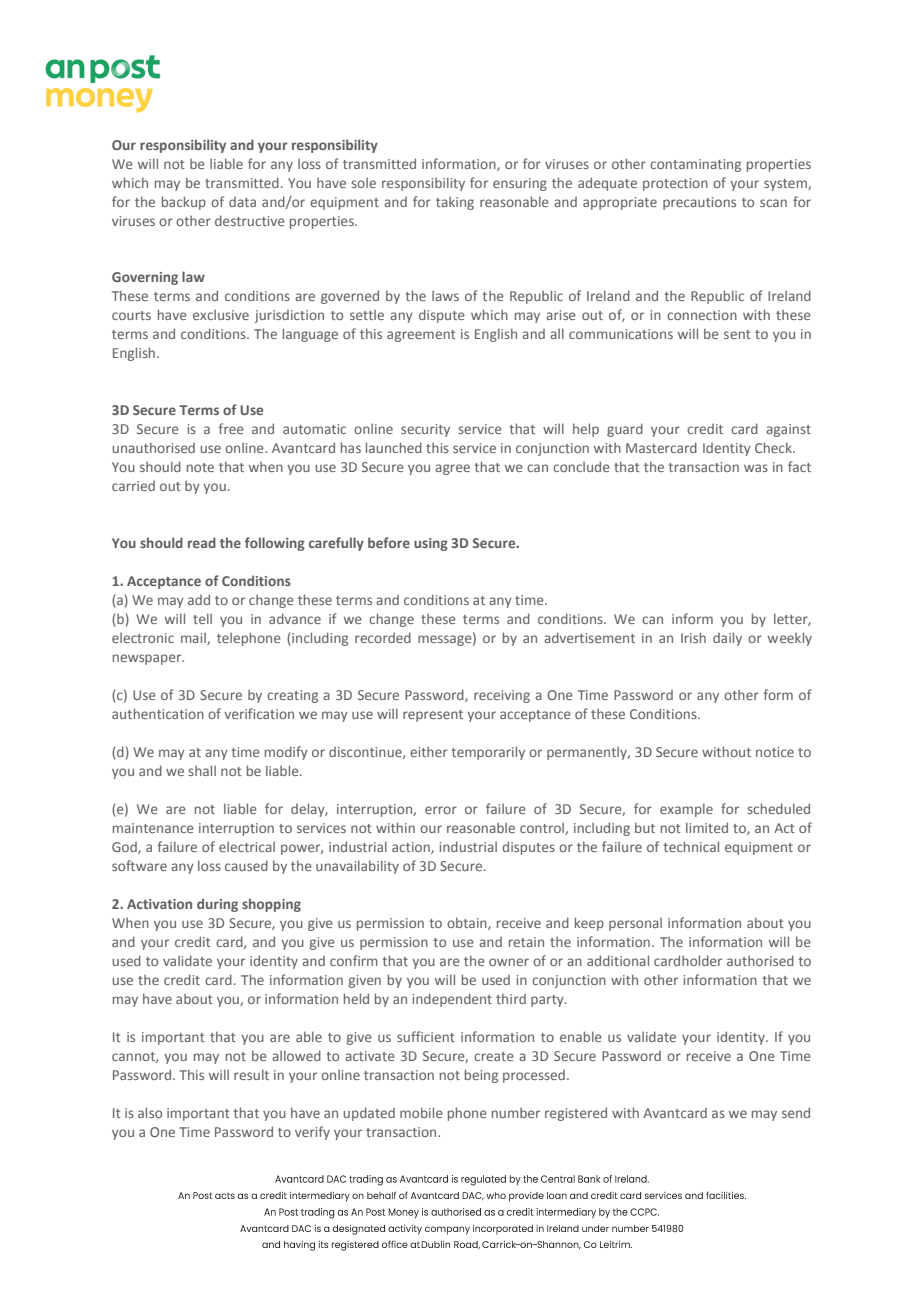  Describe the element at coordinates (699, 203) in the screenshot. I see `precautions` at that location.
